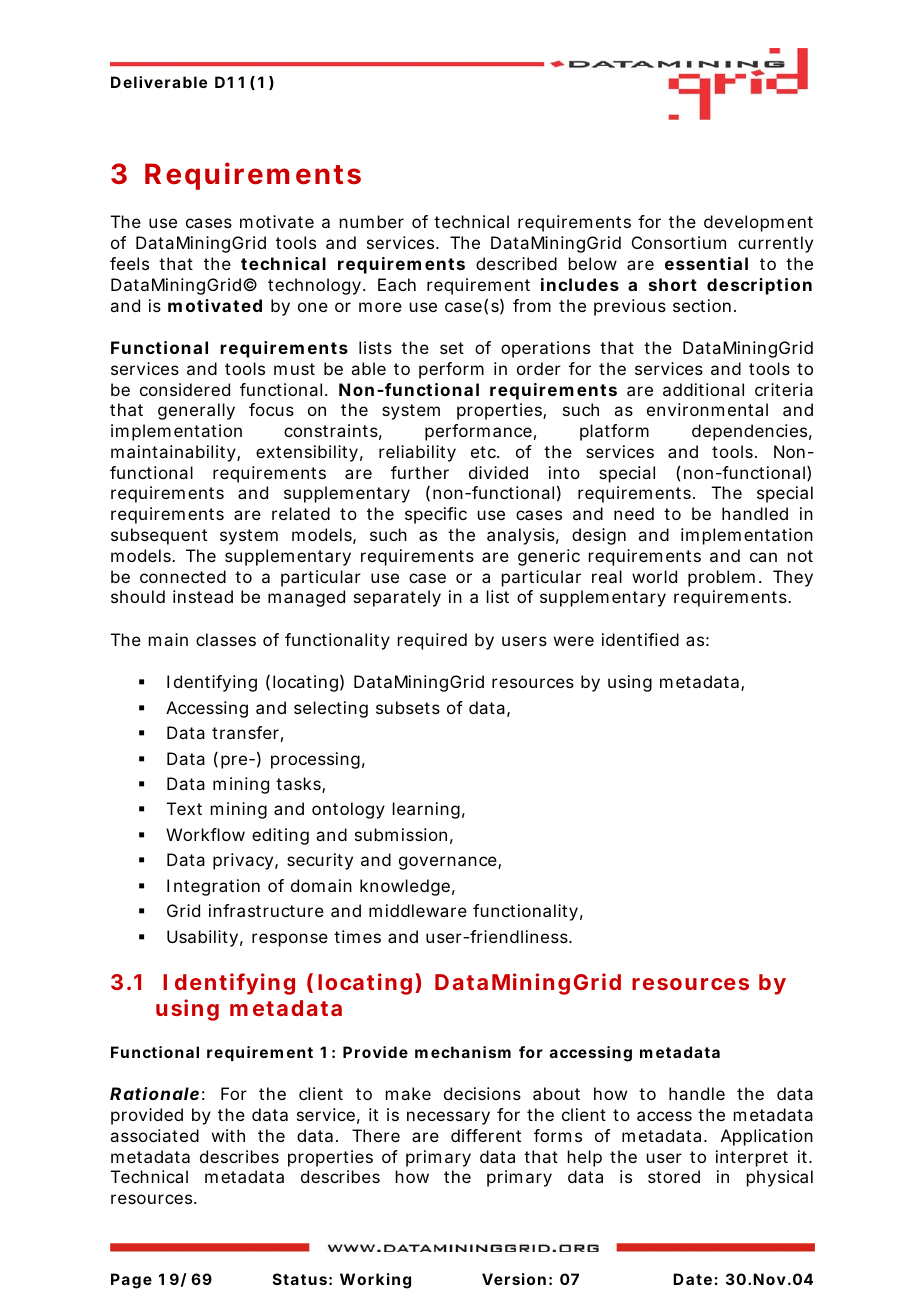 This image has height=1308, width=924. What do you see at coordinates (640, 639) in the image?
I see `identified` at bounding box center [640, 639].
